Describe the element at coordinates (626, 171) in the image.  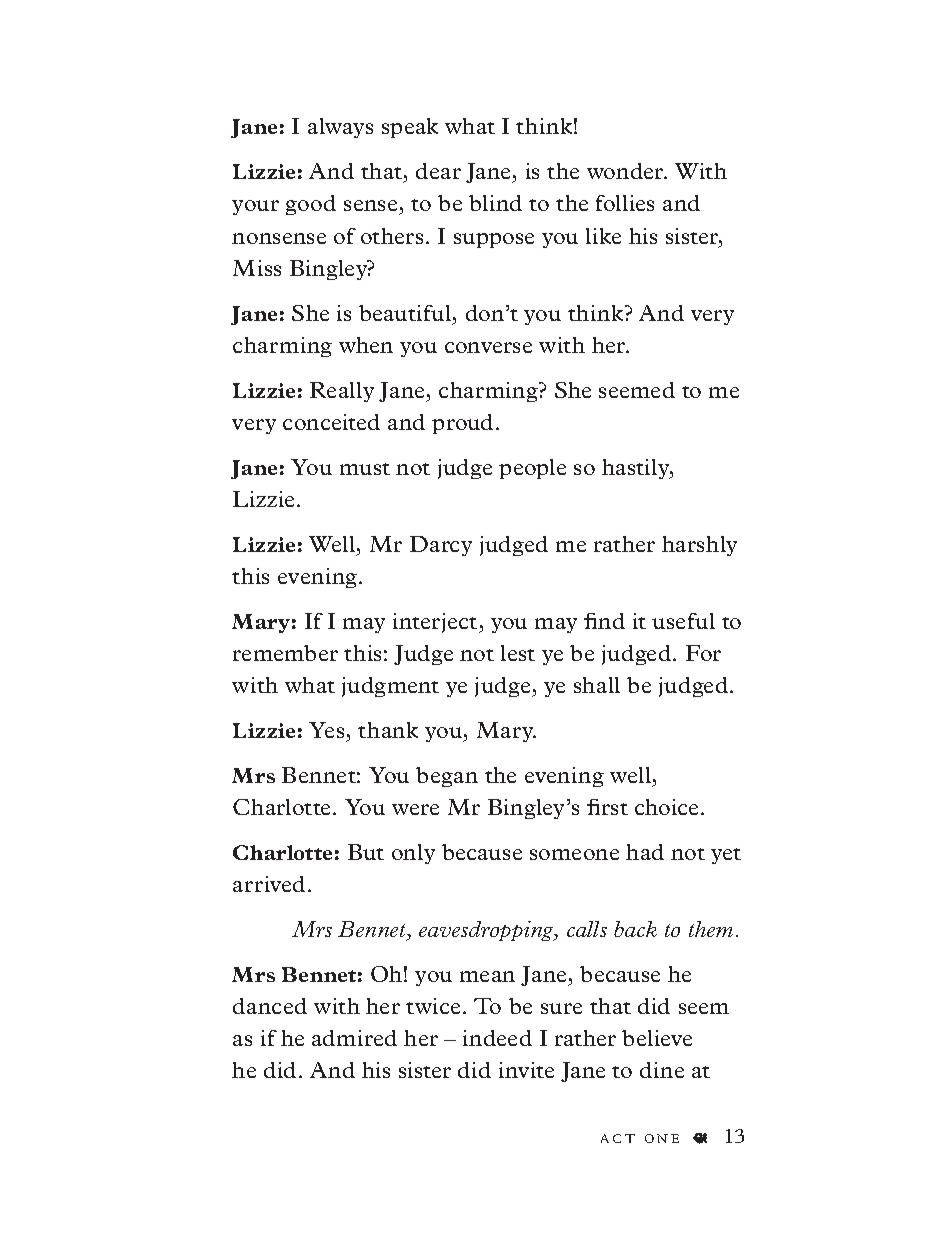
I see `wonder` at that location.
